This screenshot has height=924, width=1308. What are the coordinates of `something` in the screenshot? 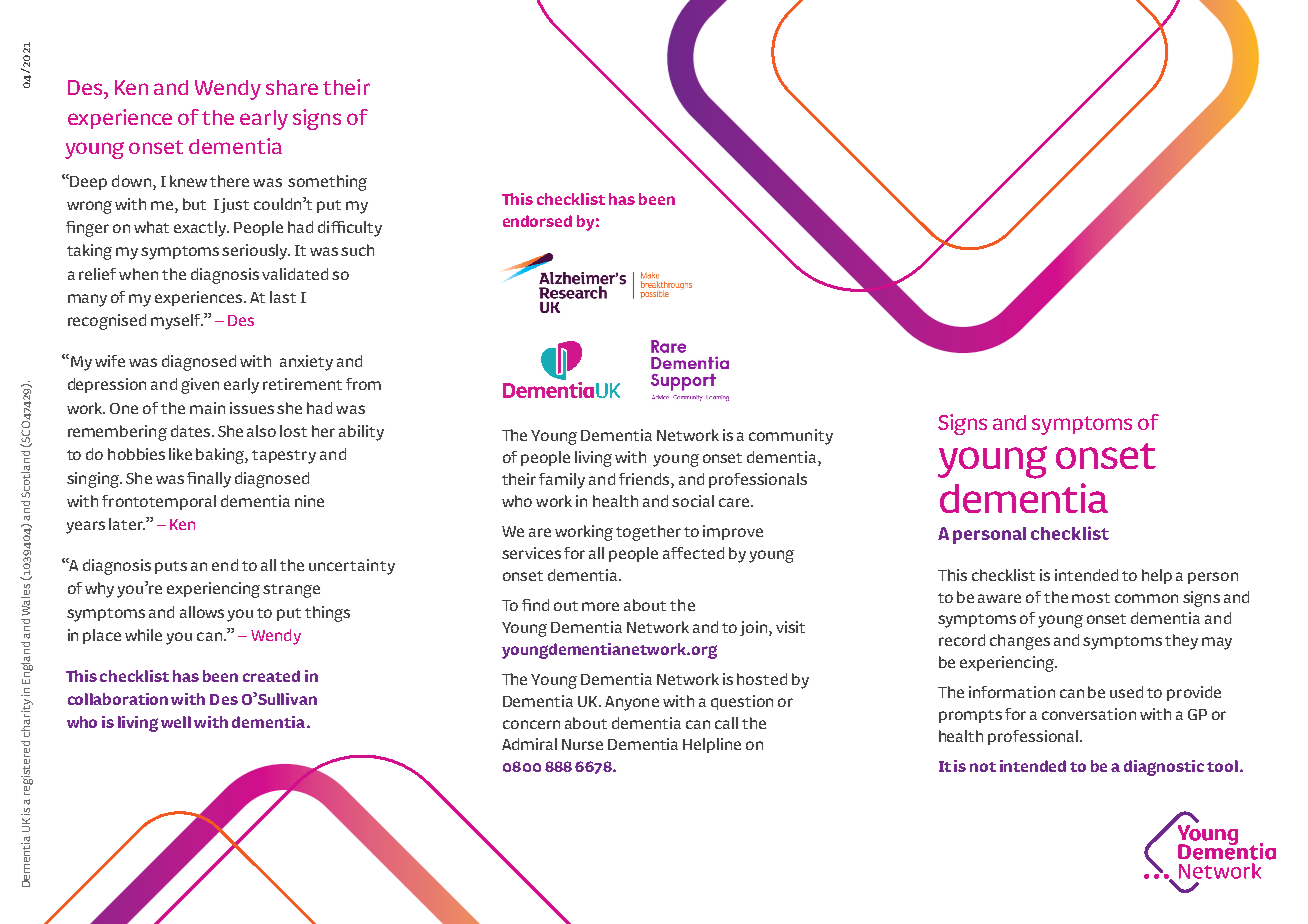 It's located at (327, 183).
